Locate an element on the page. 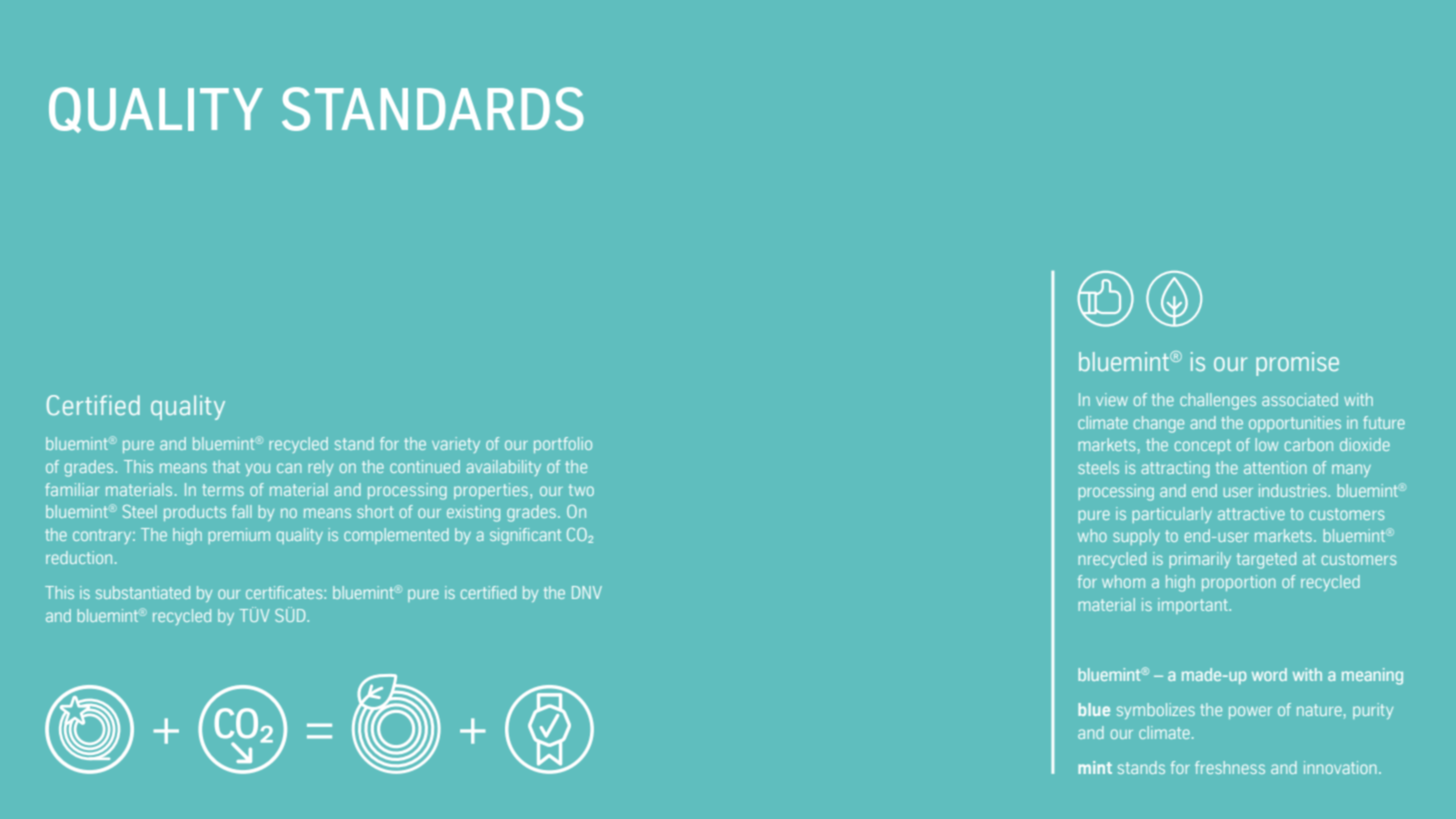 This image has width=1456, height=819. variety is located at coordinates (456, 445).
